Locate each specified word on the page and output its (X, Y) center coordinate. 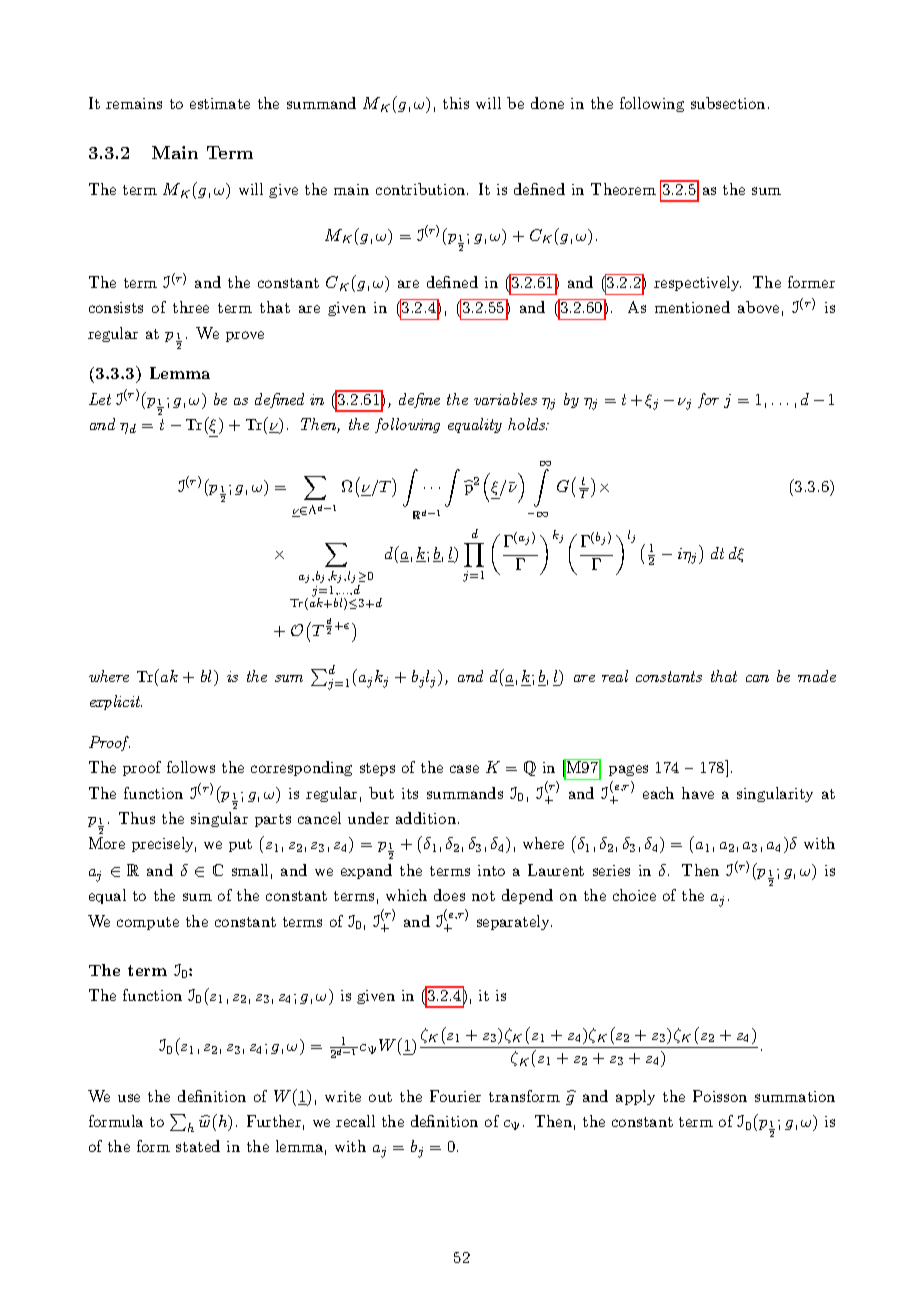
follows (191, 767)
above (758, 307)
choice (634, 895)
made (817, 676)
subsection (728, 103)
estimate (220, 103)
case (464, 769)
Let (100, 399)
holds (527, 424)
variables (505, 399)
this (456, 103)
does (449, 895)
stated (198, 1146)
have (698, 793)
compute (148, 923)
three (191, 307)
